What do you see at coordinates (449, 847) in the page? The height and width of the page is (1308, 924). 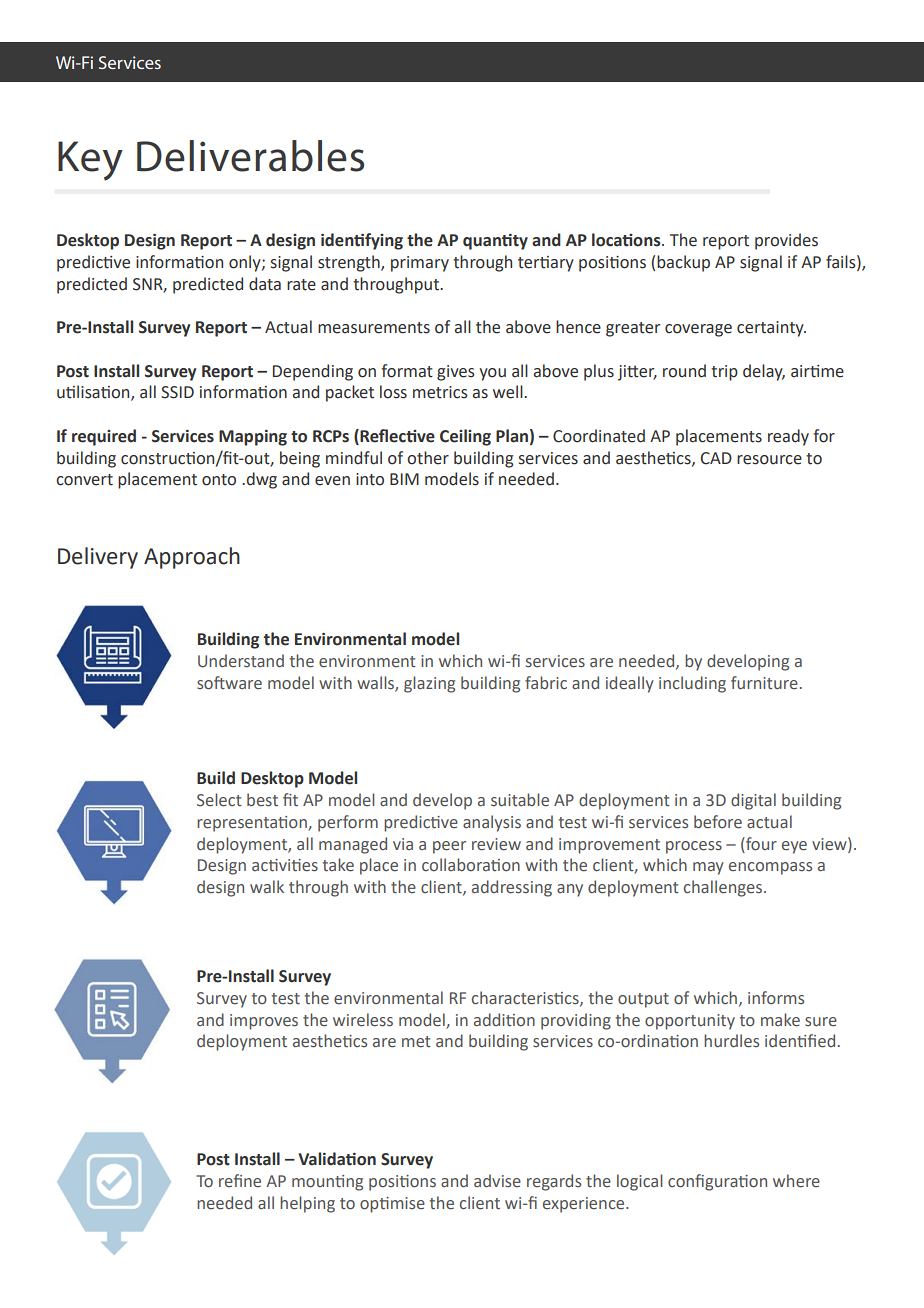 I see `peer` at bounding box center [449, 847].
